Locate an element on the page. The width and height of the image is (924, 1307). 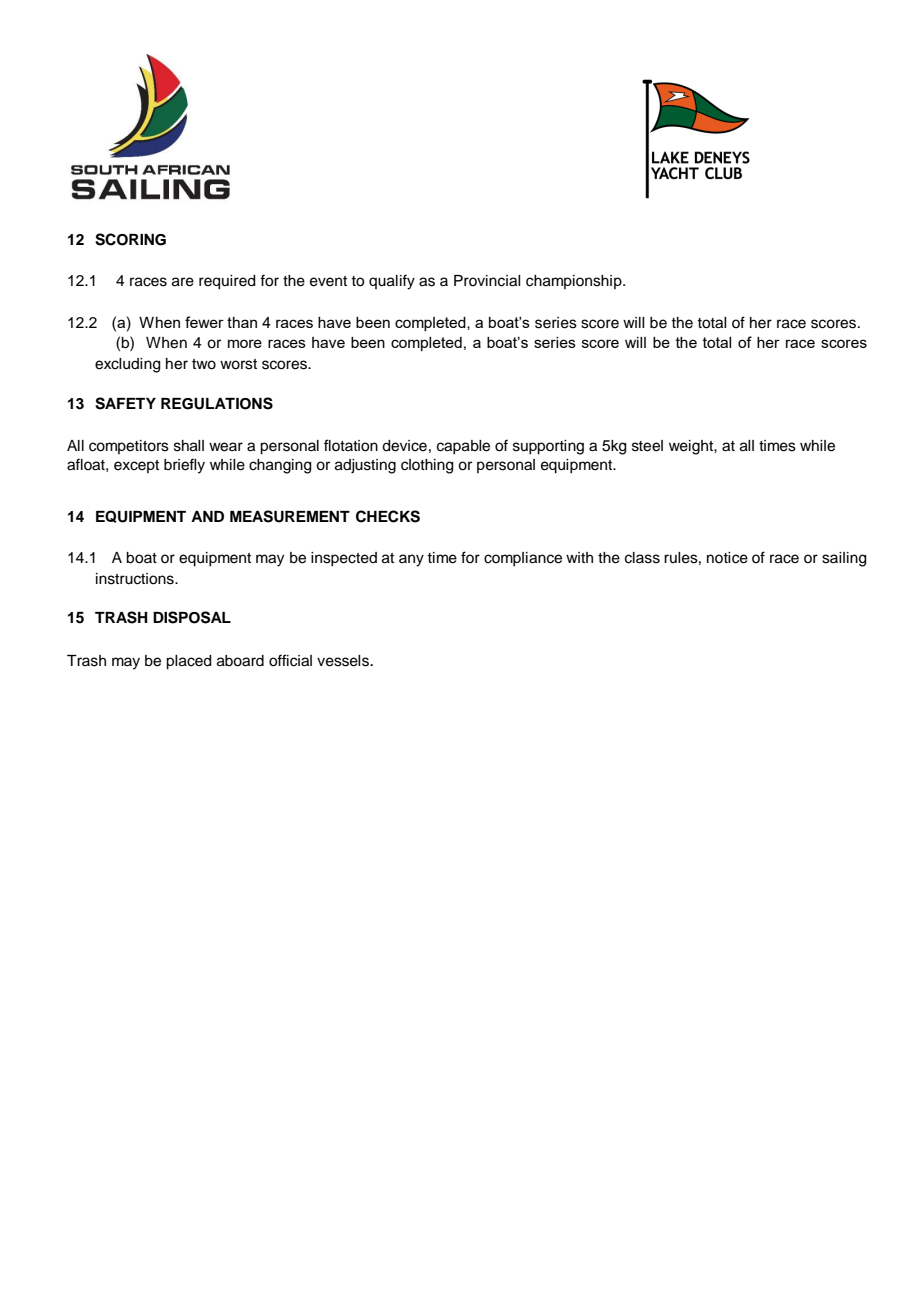
Provincial is located at coordinates (487, 281).
